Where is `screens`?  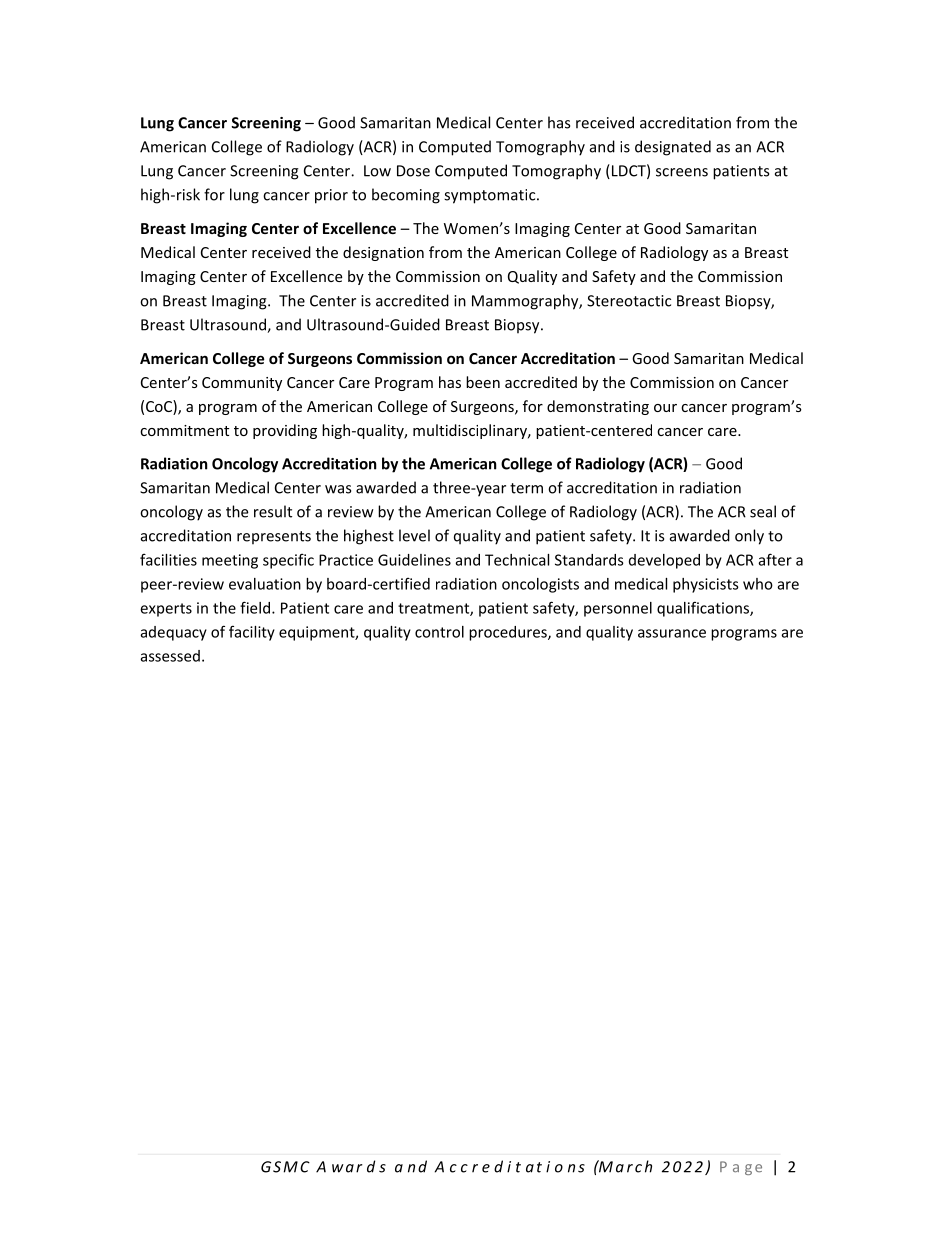 screens is located at coordinates (682, 172).
